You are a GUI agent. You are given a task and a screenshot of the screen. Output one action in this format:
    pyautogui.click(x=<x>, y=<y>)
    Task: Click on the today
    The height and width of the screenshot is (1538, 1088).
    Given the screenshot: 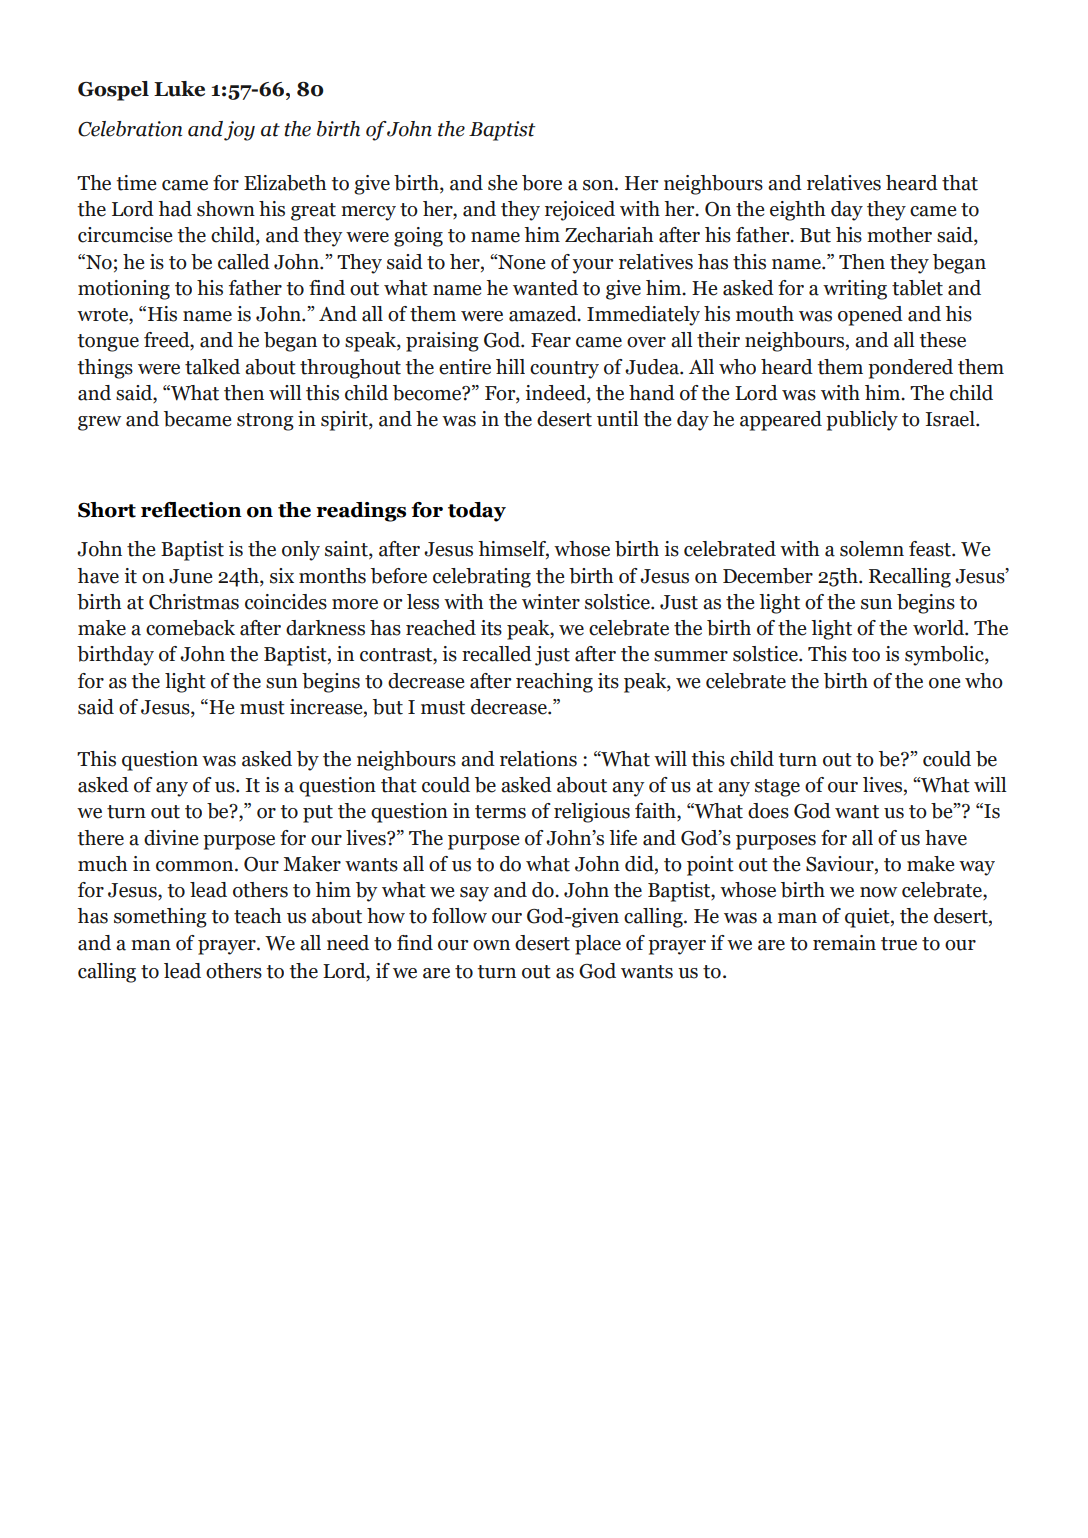 What is the action you would take?
    pyautogui.click(x=477, y=512)
